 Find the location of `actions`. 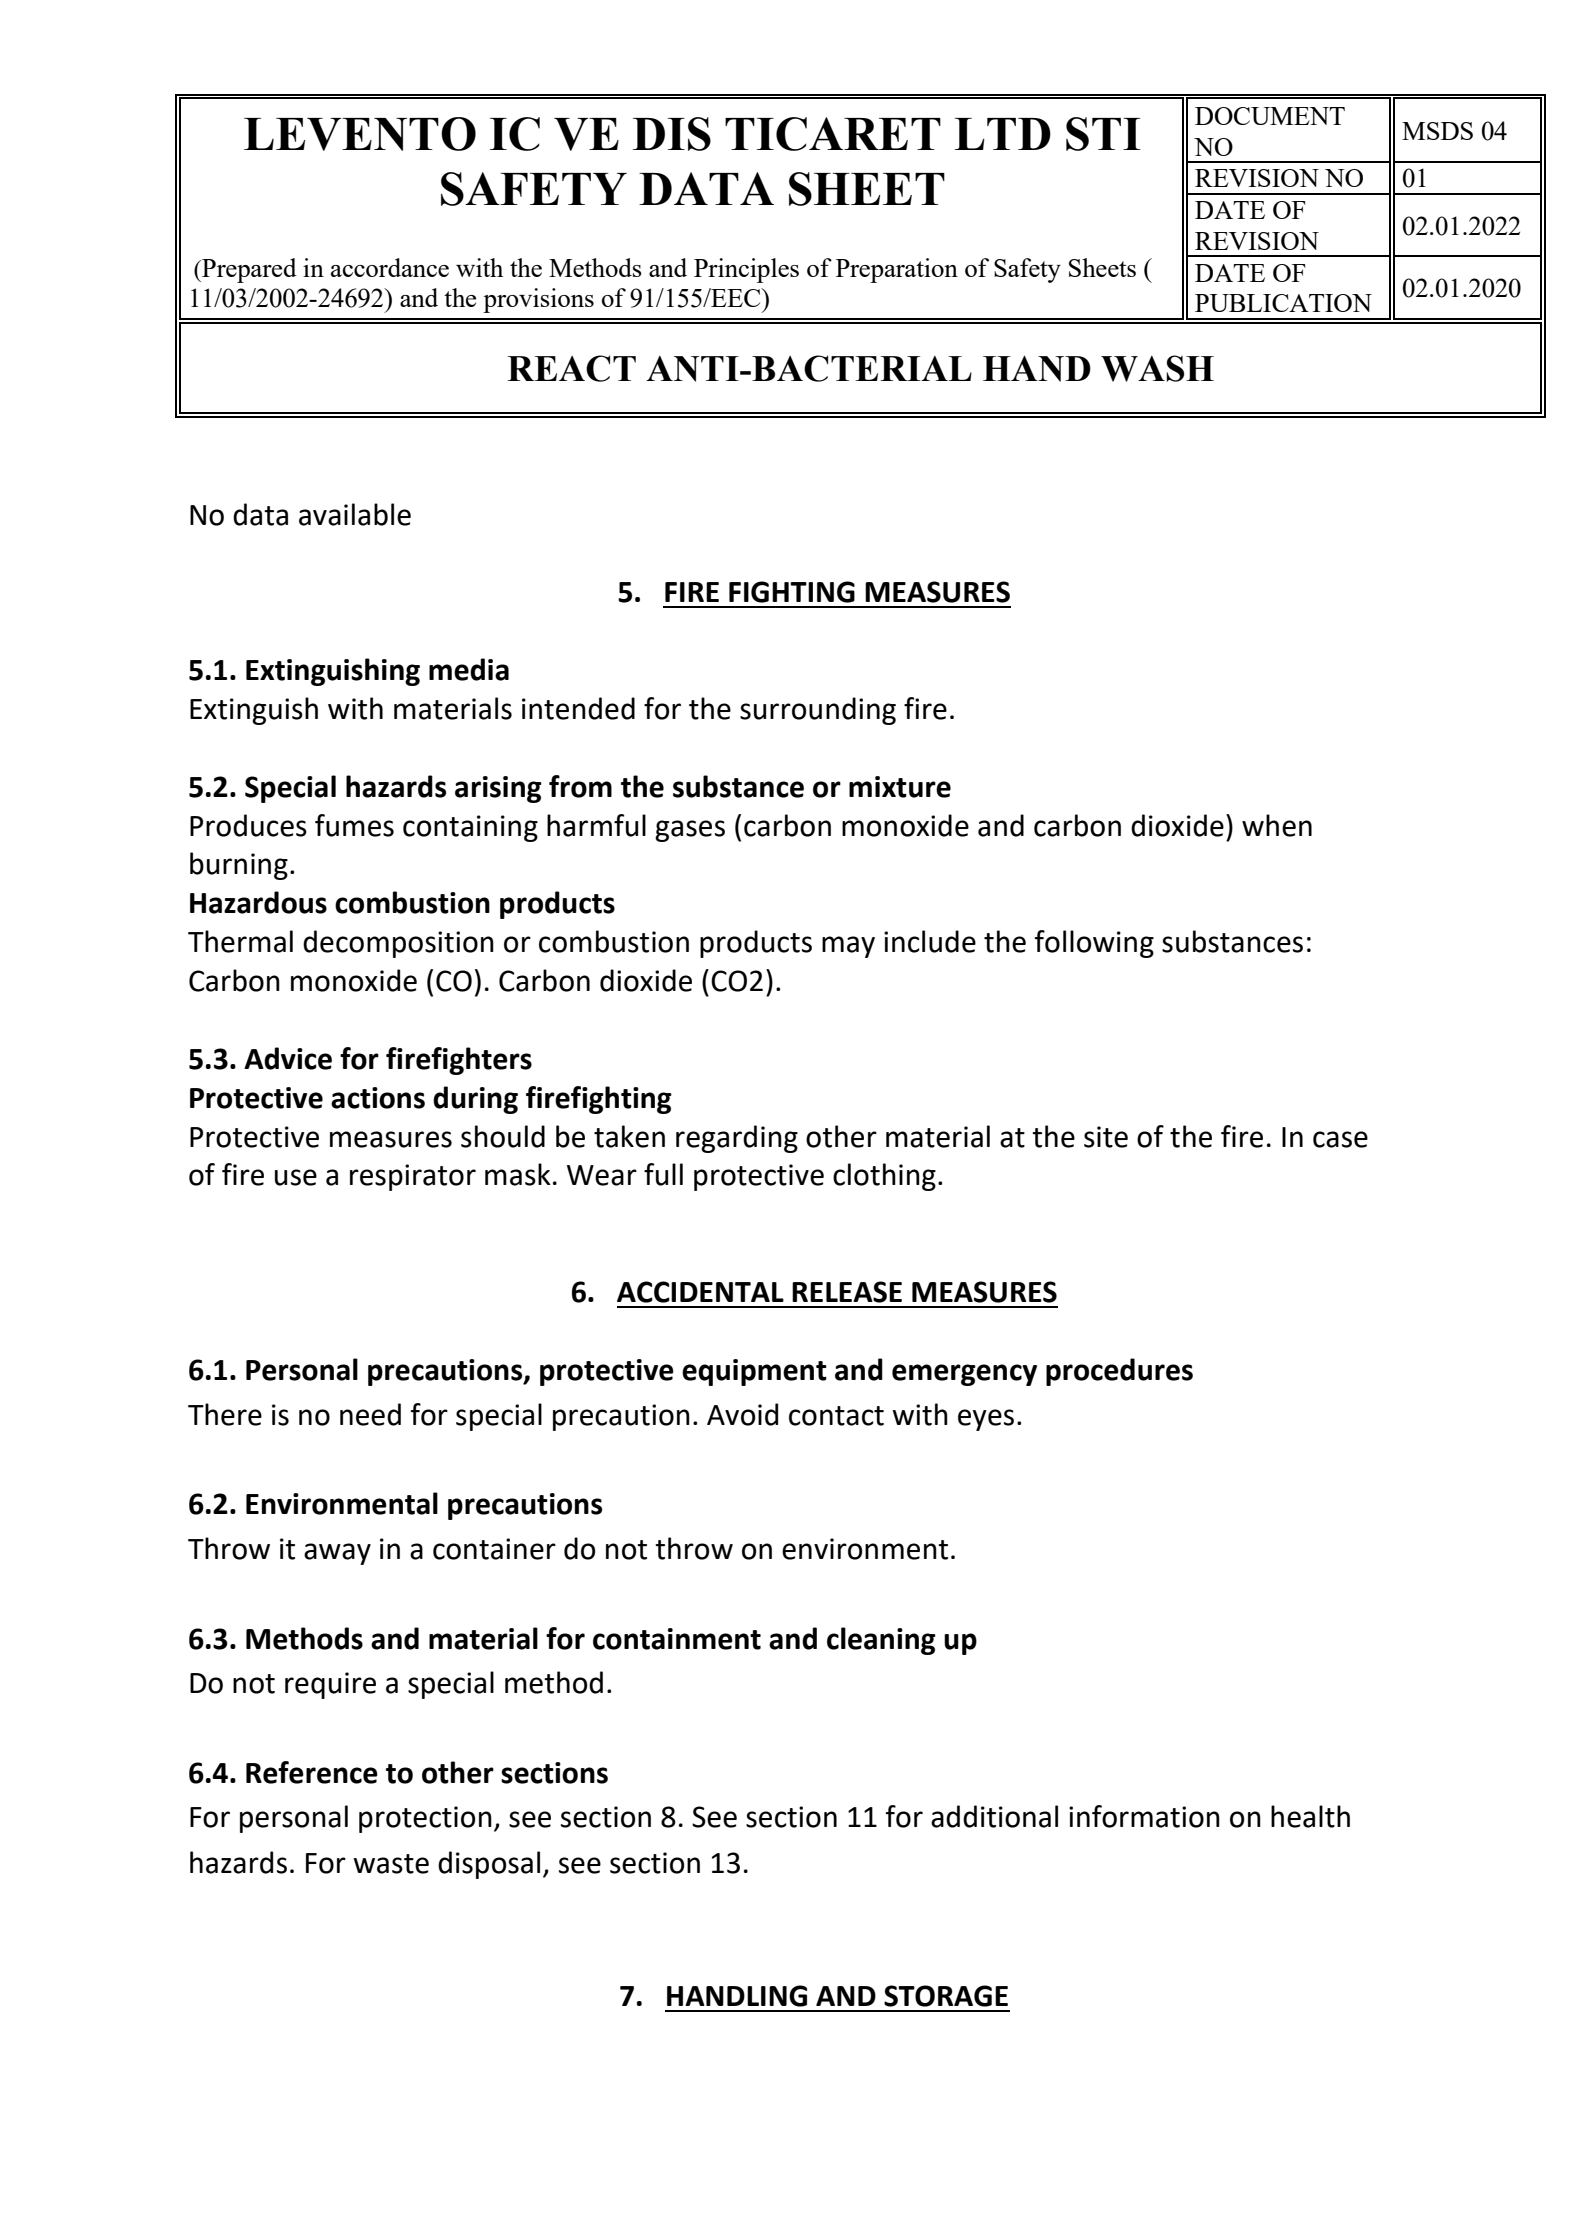

actions is located at coordinates (378, 1098).
